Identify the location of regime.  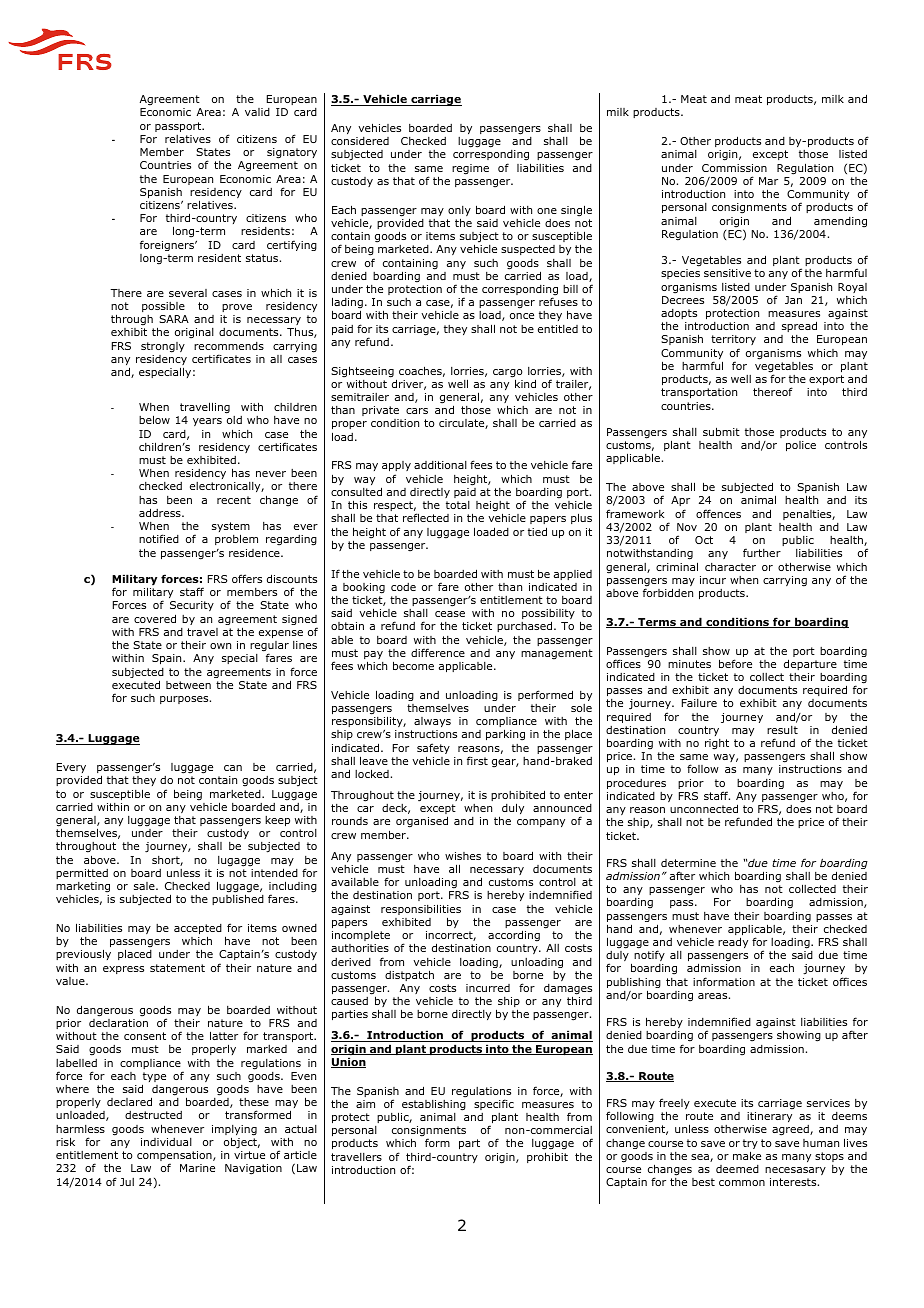
(470, 169).
